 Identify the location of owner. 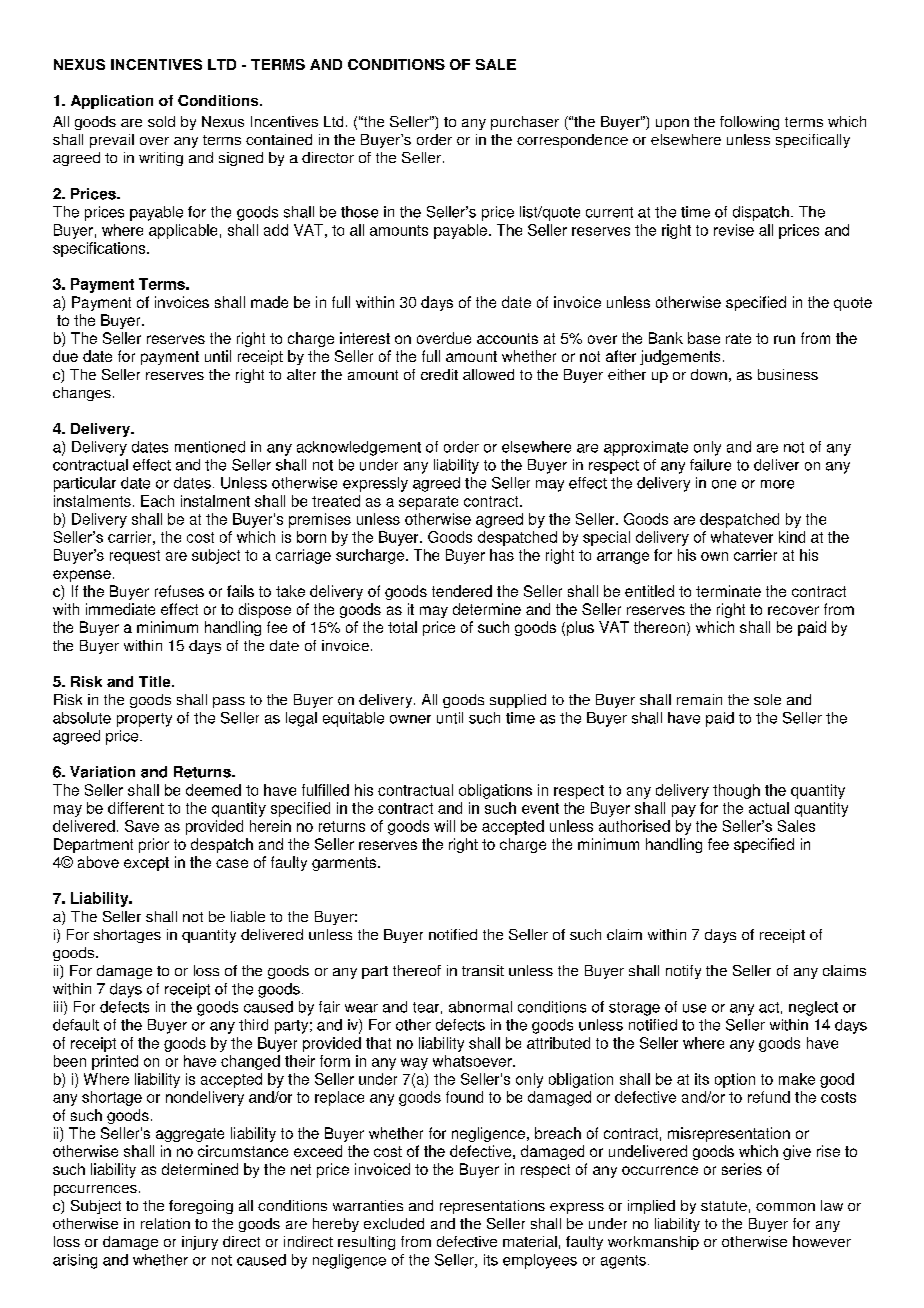
(410, 719).
